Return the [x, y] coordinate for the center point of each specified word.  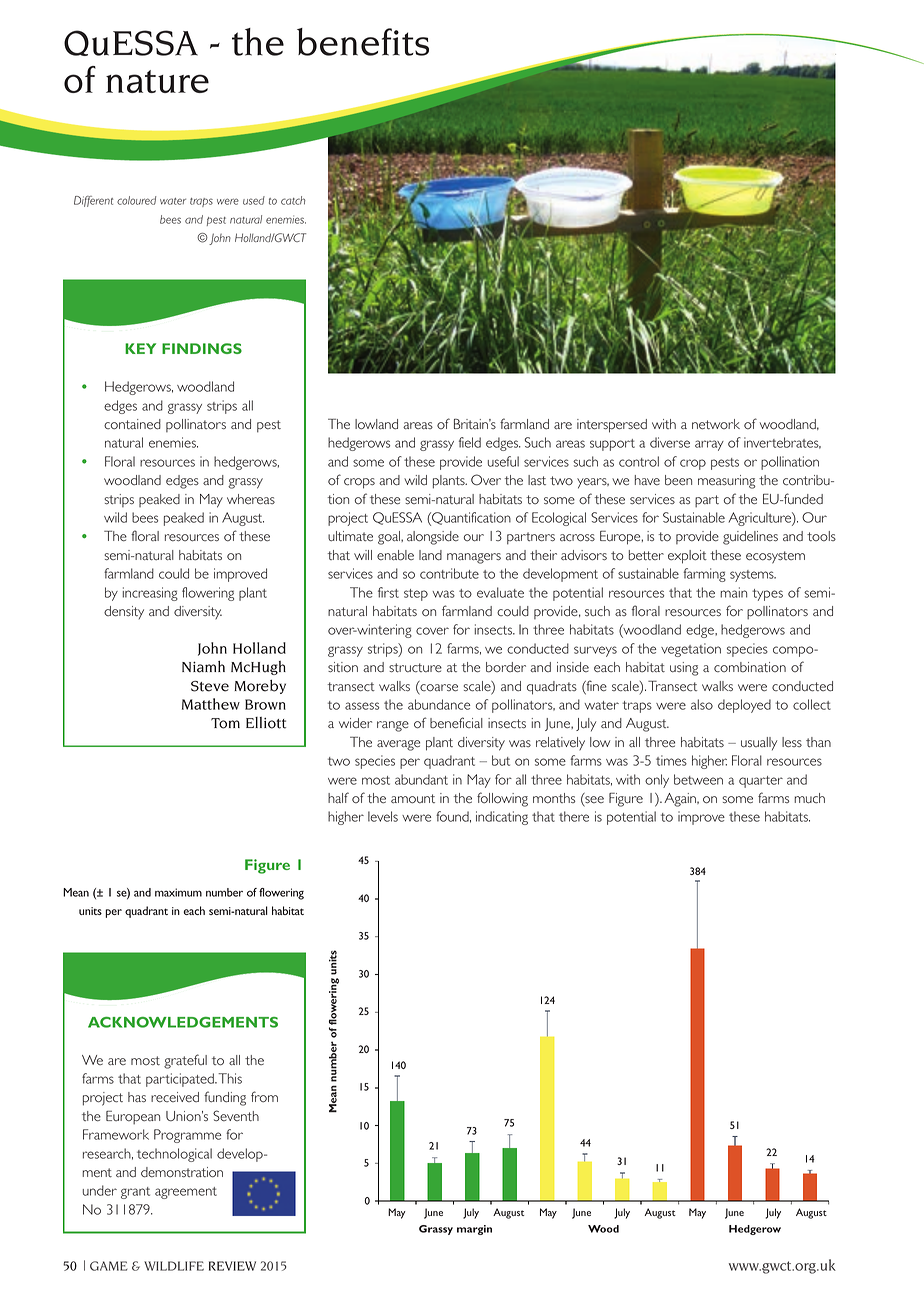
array [709, 445]
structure [415, 667]
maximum [178, 892]
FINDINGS [202, 348]
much [809, 798]
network [716, 424]
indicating [502, 818]
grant [135, 1193]
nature [157, 81]
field [470, 442]
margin [474, 1230]
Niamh [203, 667]
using [684, 669]
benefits [363, 42]
